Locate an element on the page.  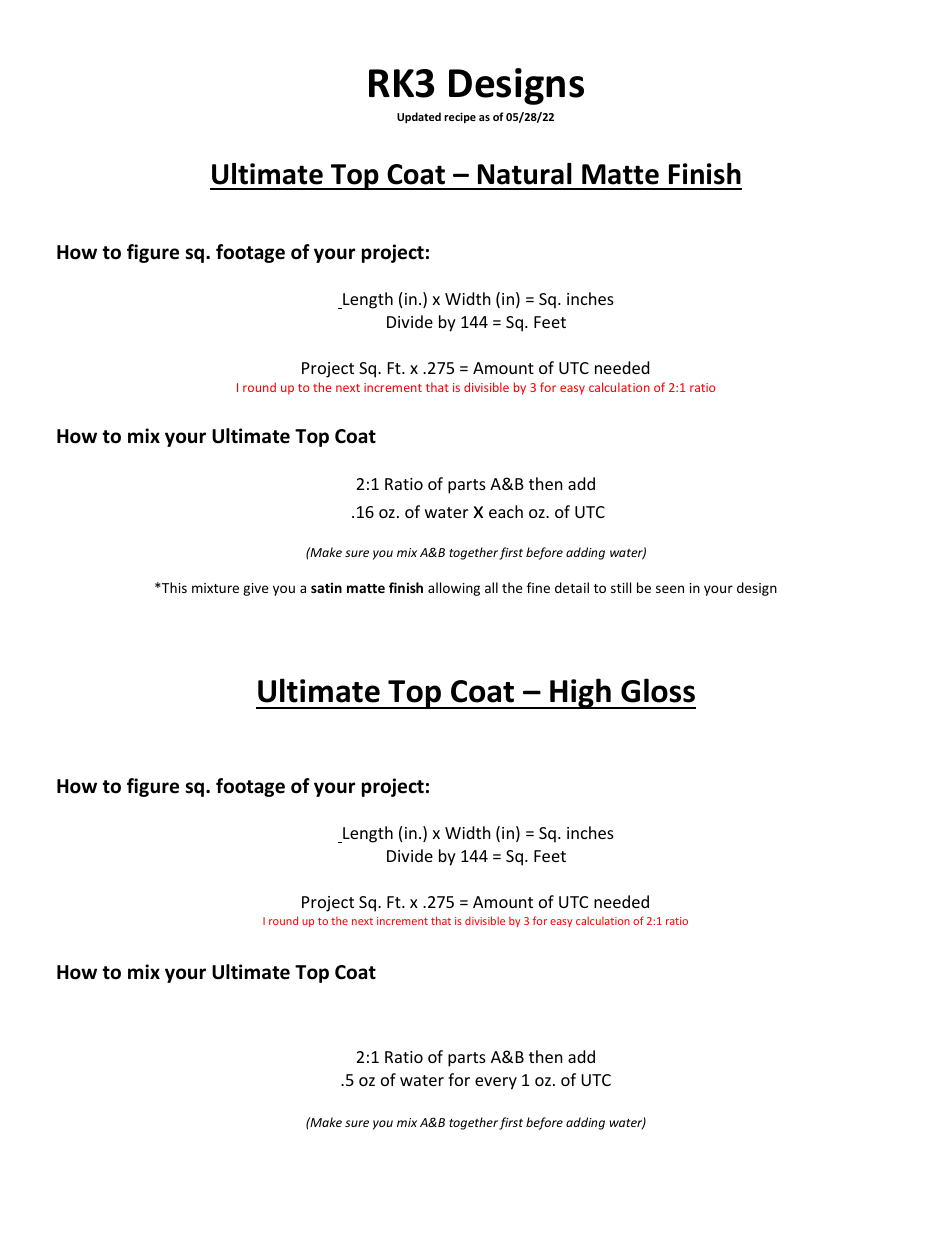
allowing is located at coordinates (454, 589).
